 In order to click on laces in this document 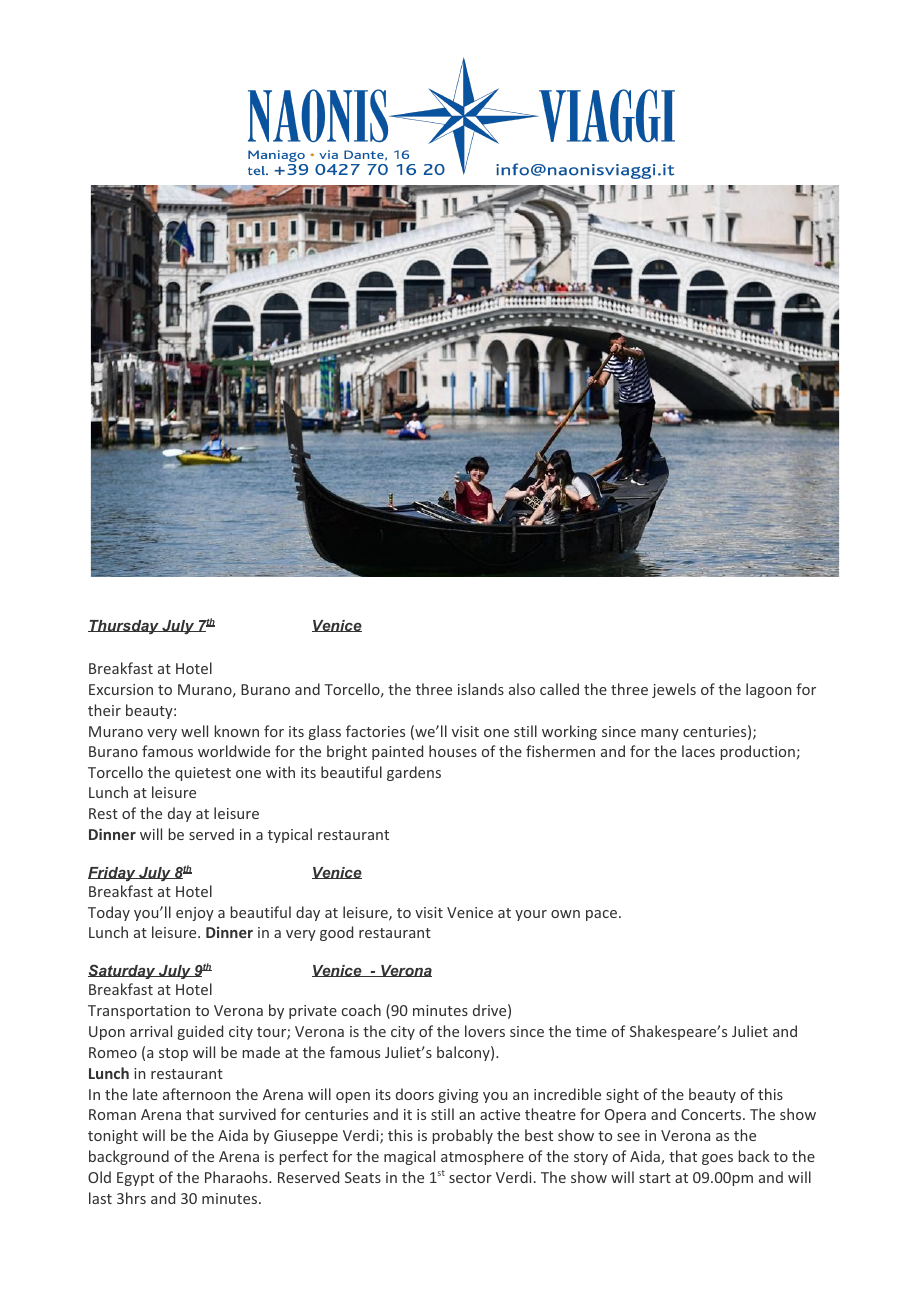, I will do `click(698, 751)`.
